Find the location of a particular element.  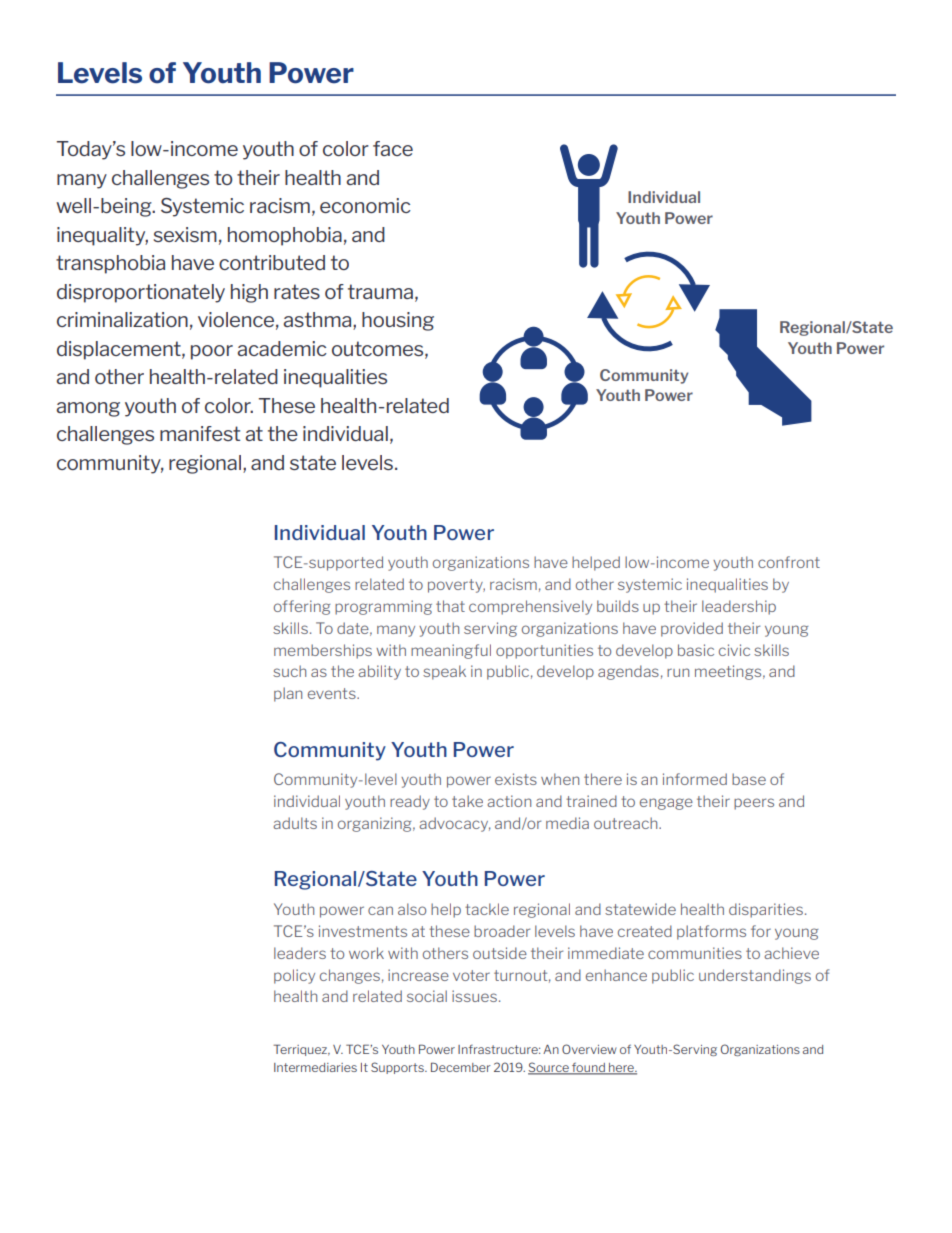

policy is located at coordinates (294, 976).
